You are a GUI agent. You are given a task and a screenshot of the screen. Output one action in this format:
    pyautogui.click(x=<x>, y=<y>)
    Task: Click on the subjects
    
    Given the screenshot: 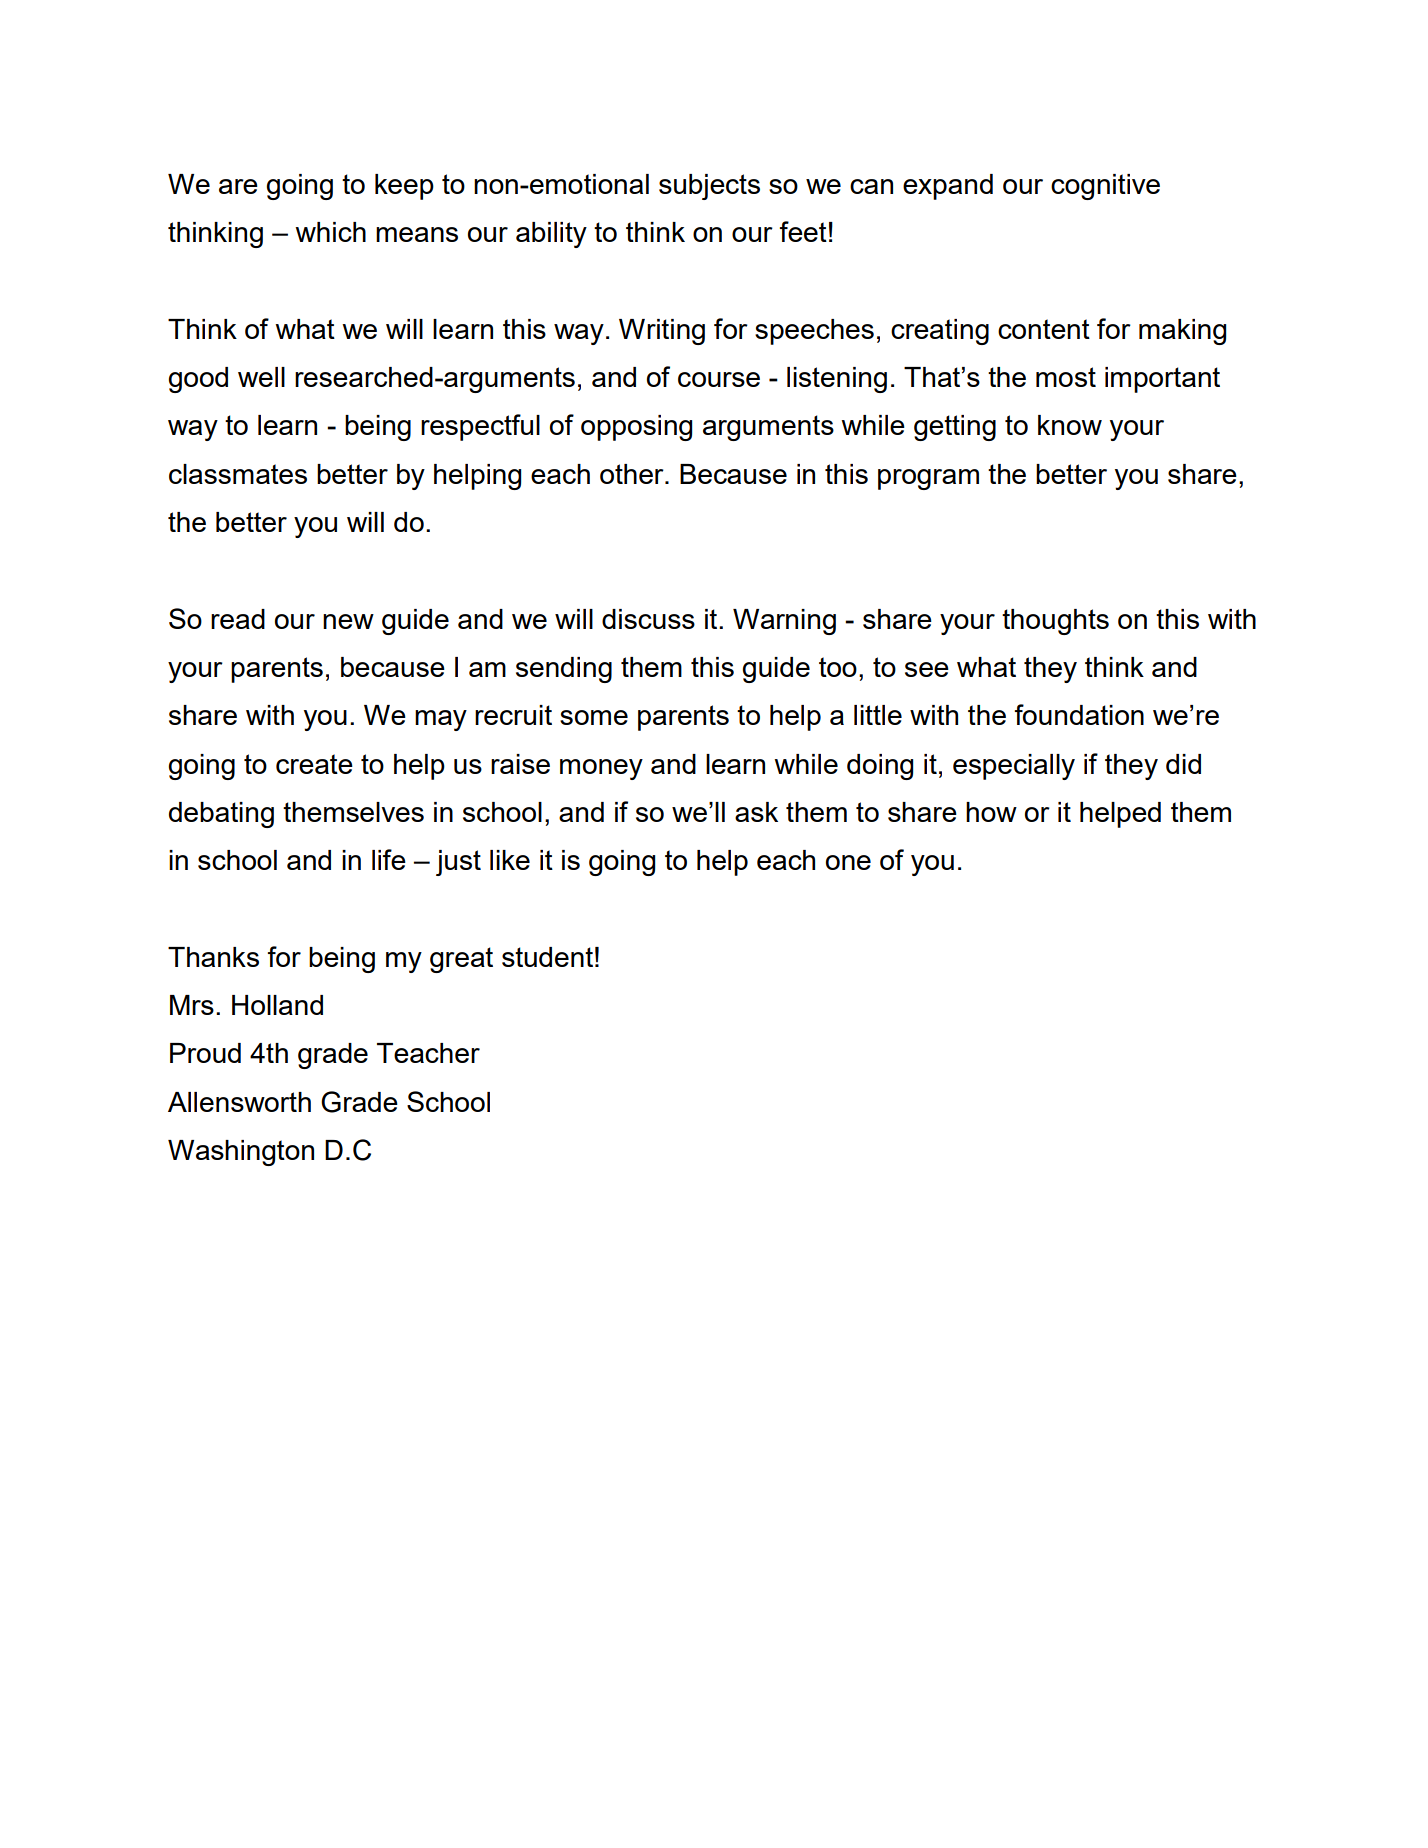 What is the action you would take?
    pyautogui.click(x=709, y=187)
